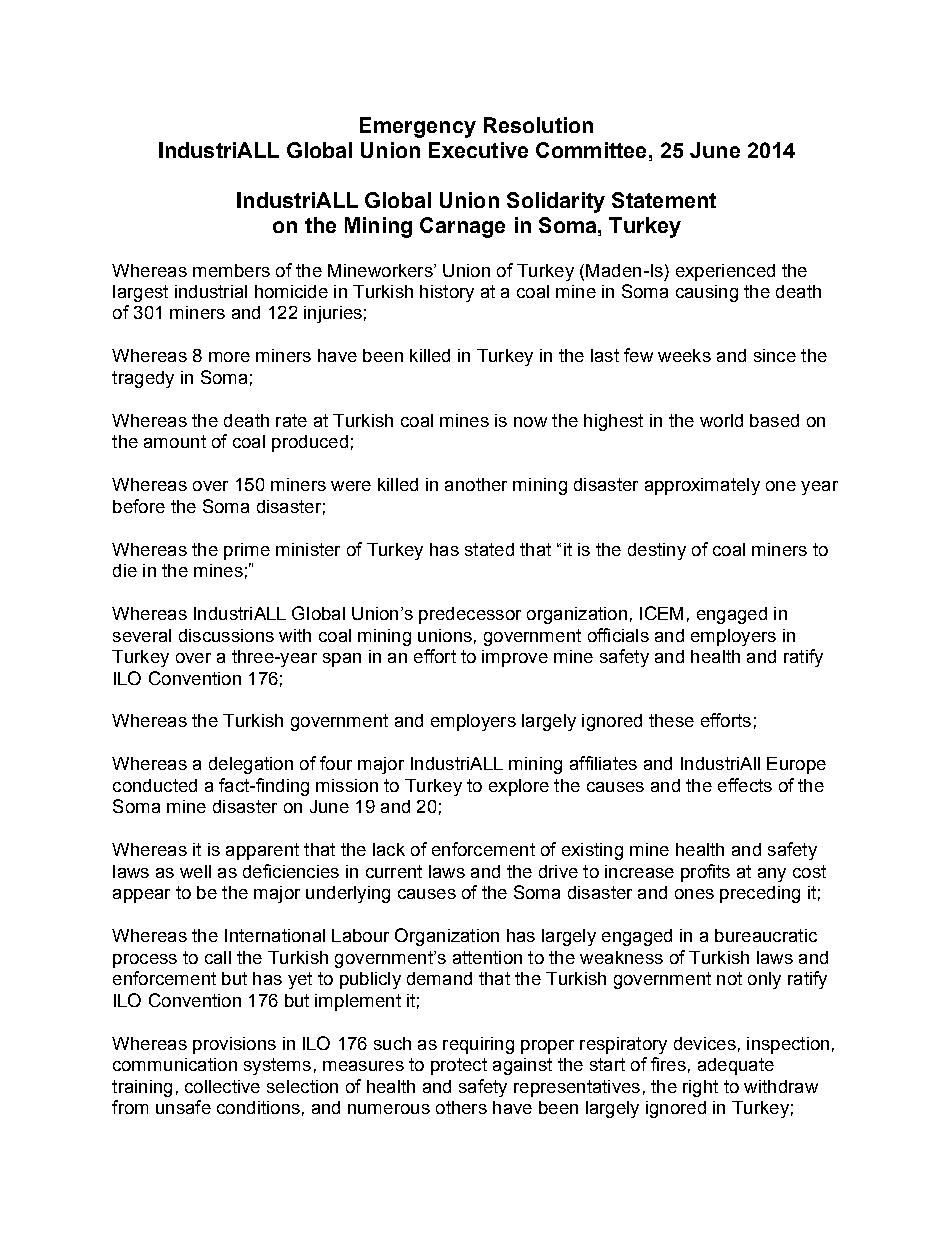 Image resolution: width=952 pixels, height=1233 pixels. I want to click on amount, so click(175, 441).
